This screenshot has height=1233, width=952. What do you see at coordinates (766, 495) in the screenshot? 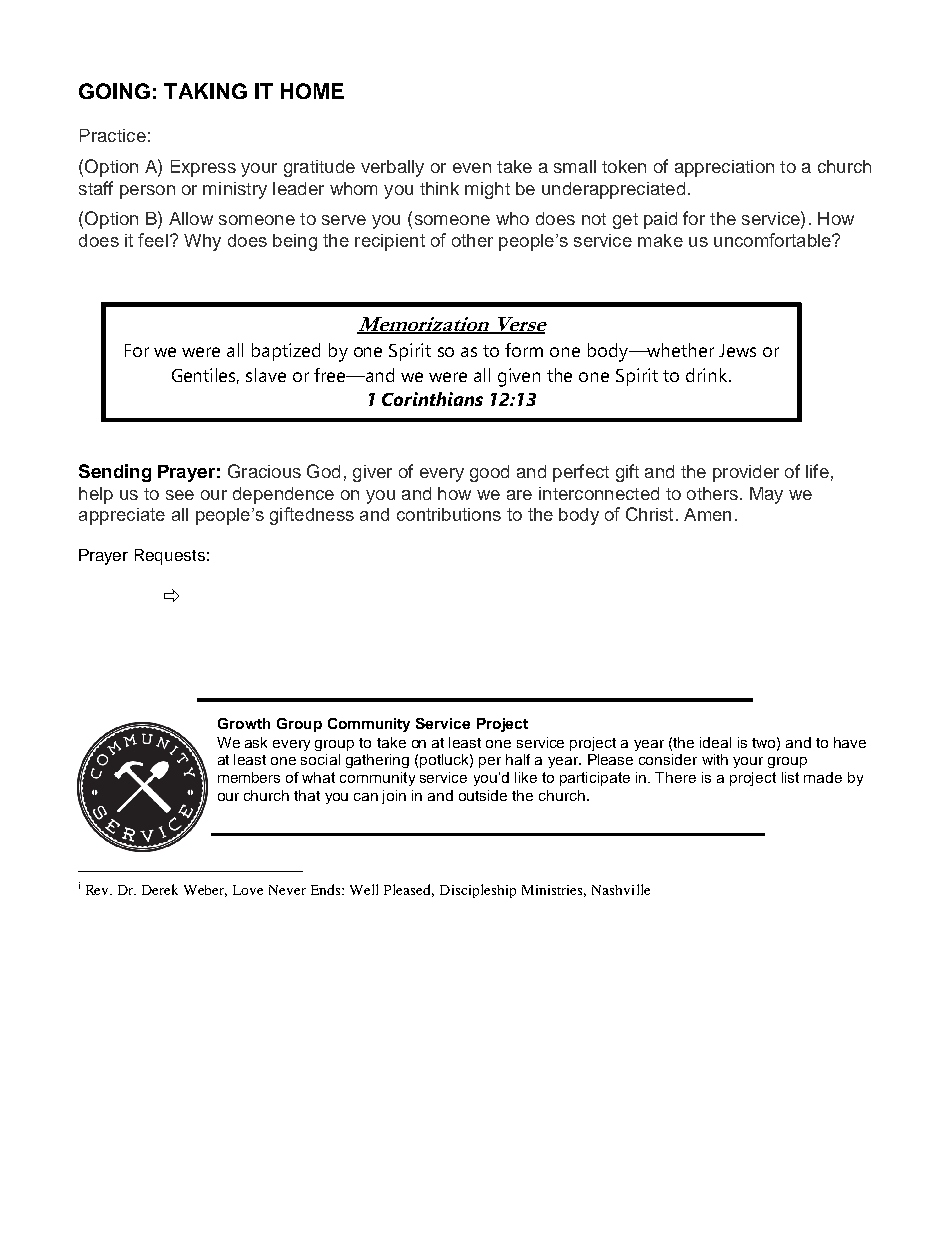
I see `May` at bounding box center [766, 495].
